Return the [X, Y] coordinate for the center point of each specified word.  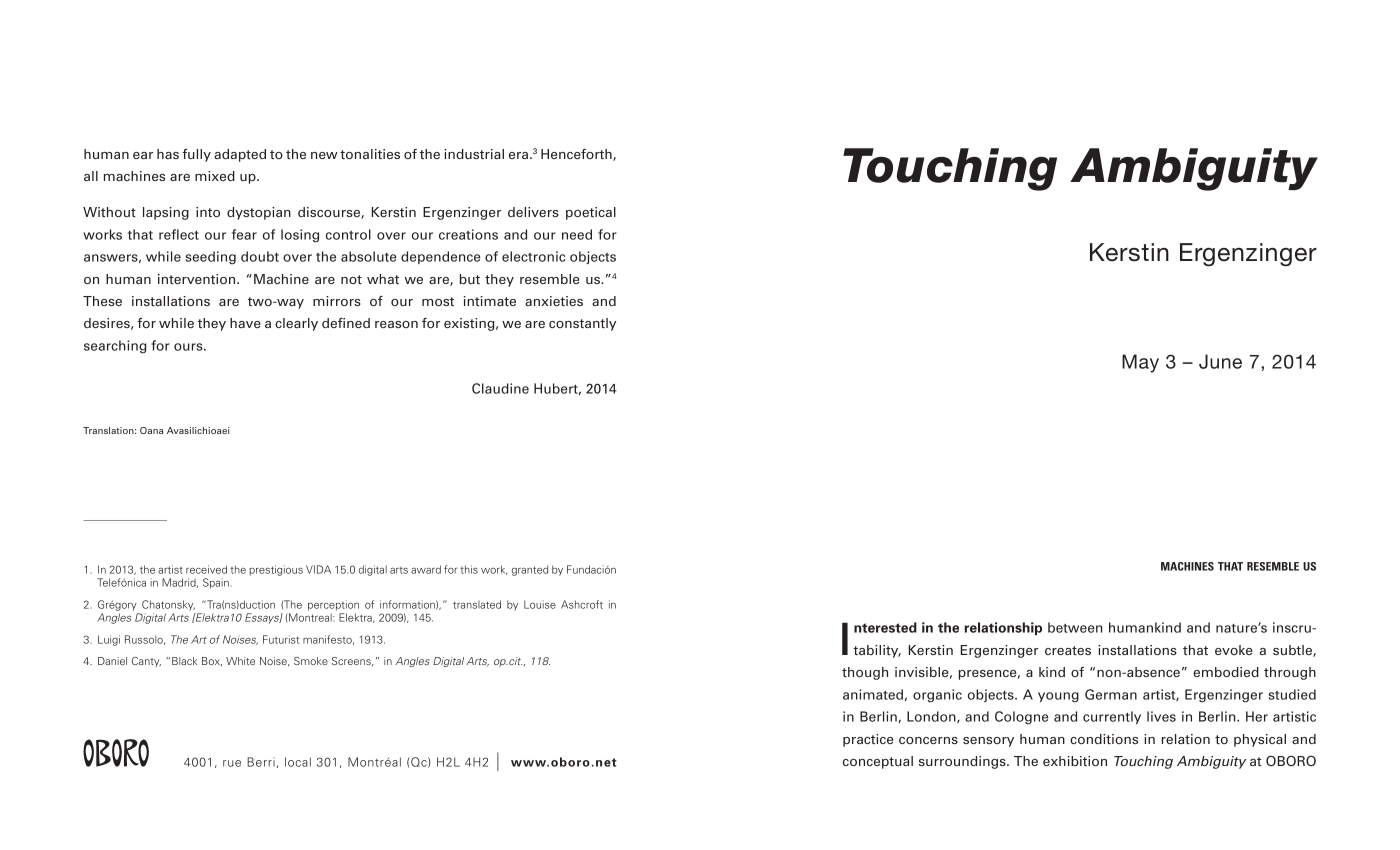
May [1140, 363]
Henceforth [577, 155]
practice [868, 740]
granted [529, 570]
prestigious [276, 570]
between [1075, 627]
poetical [591, 213]
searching [115, 347]
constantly [582, 324]
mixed [215, 176]
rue [232, 763]
